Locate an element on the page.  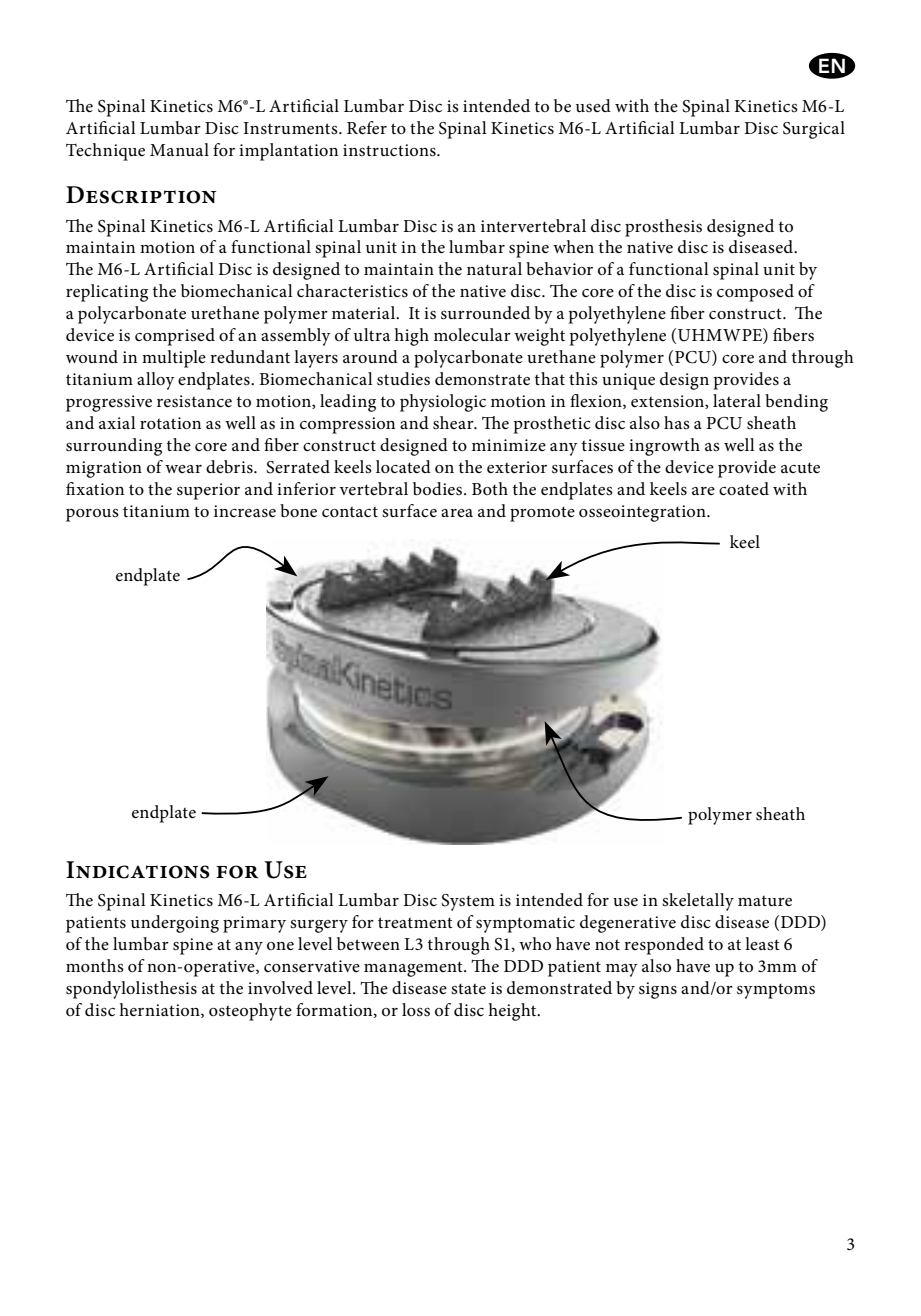
area is located at coordinates (457, 513).
